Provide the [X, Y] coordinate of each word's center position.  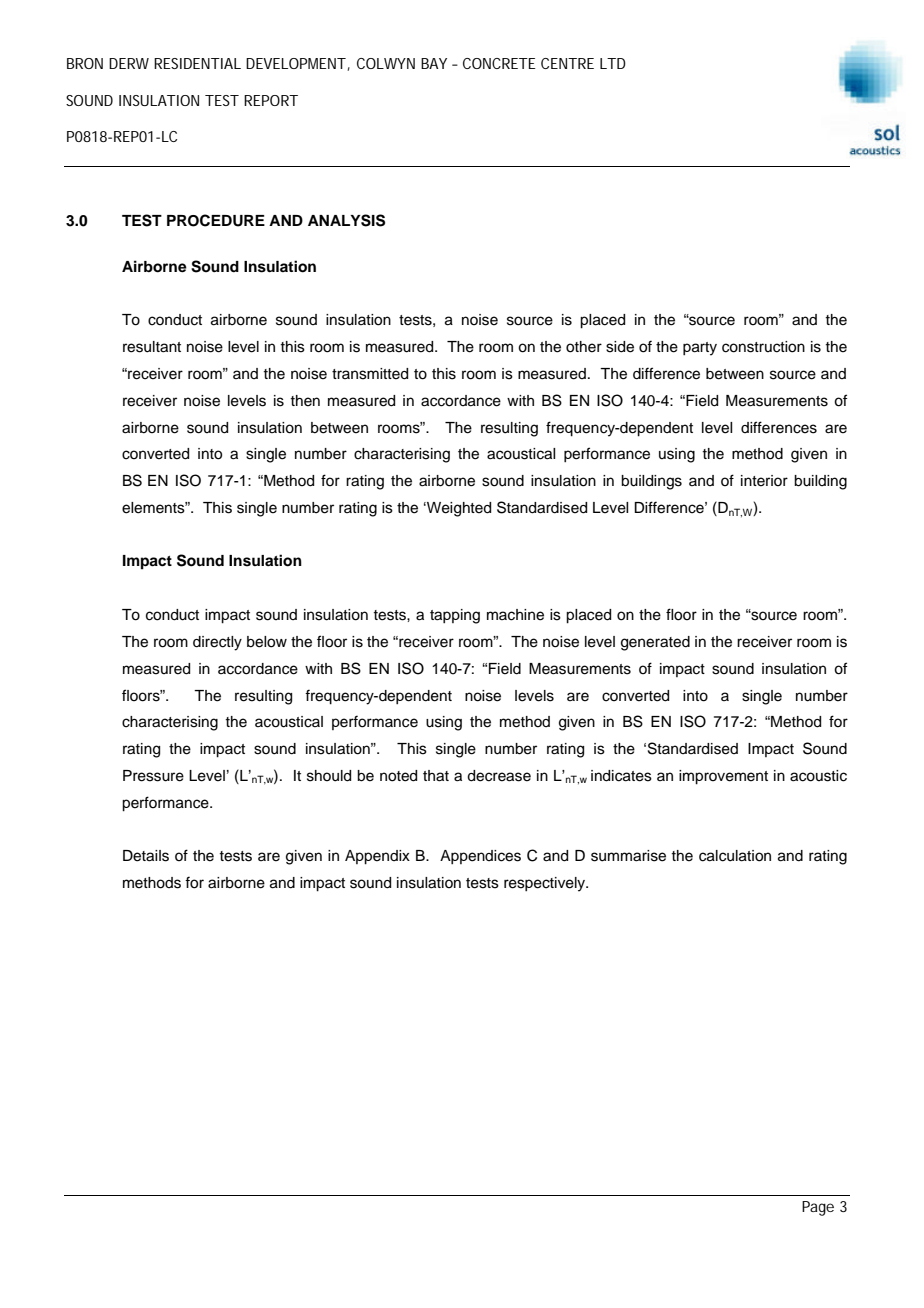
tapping [455, 616]
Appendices [480, 857]
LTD [613, 63]
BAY [434, 63]
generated [655, 643]
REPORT [271, 100]
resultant [152, 347]
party [700, 349]
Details [146, 856]
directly [217, 643]
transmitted [370, 374]
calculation [735, 856]
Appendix [377, 857]
